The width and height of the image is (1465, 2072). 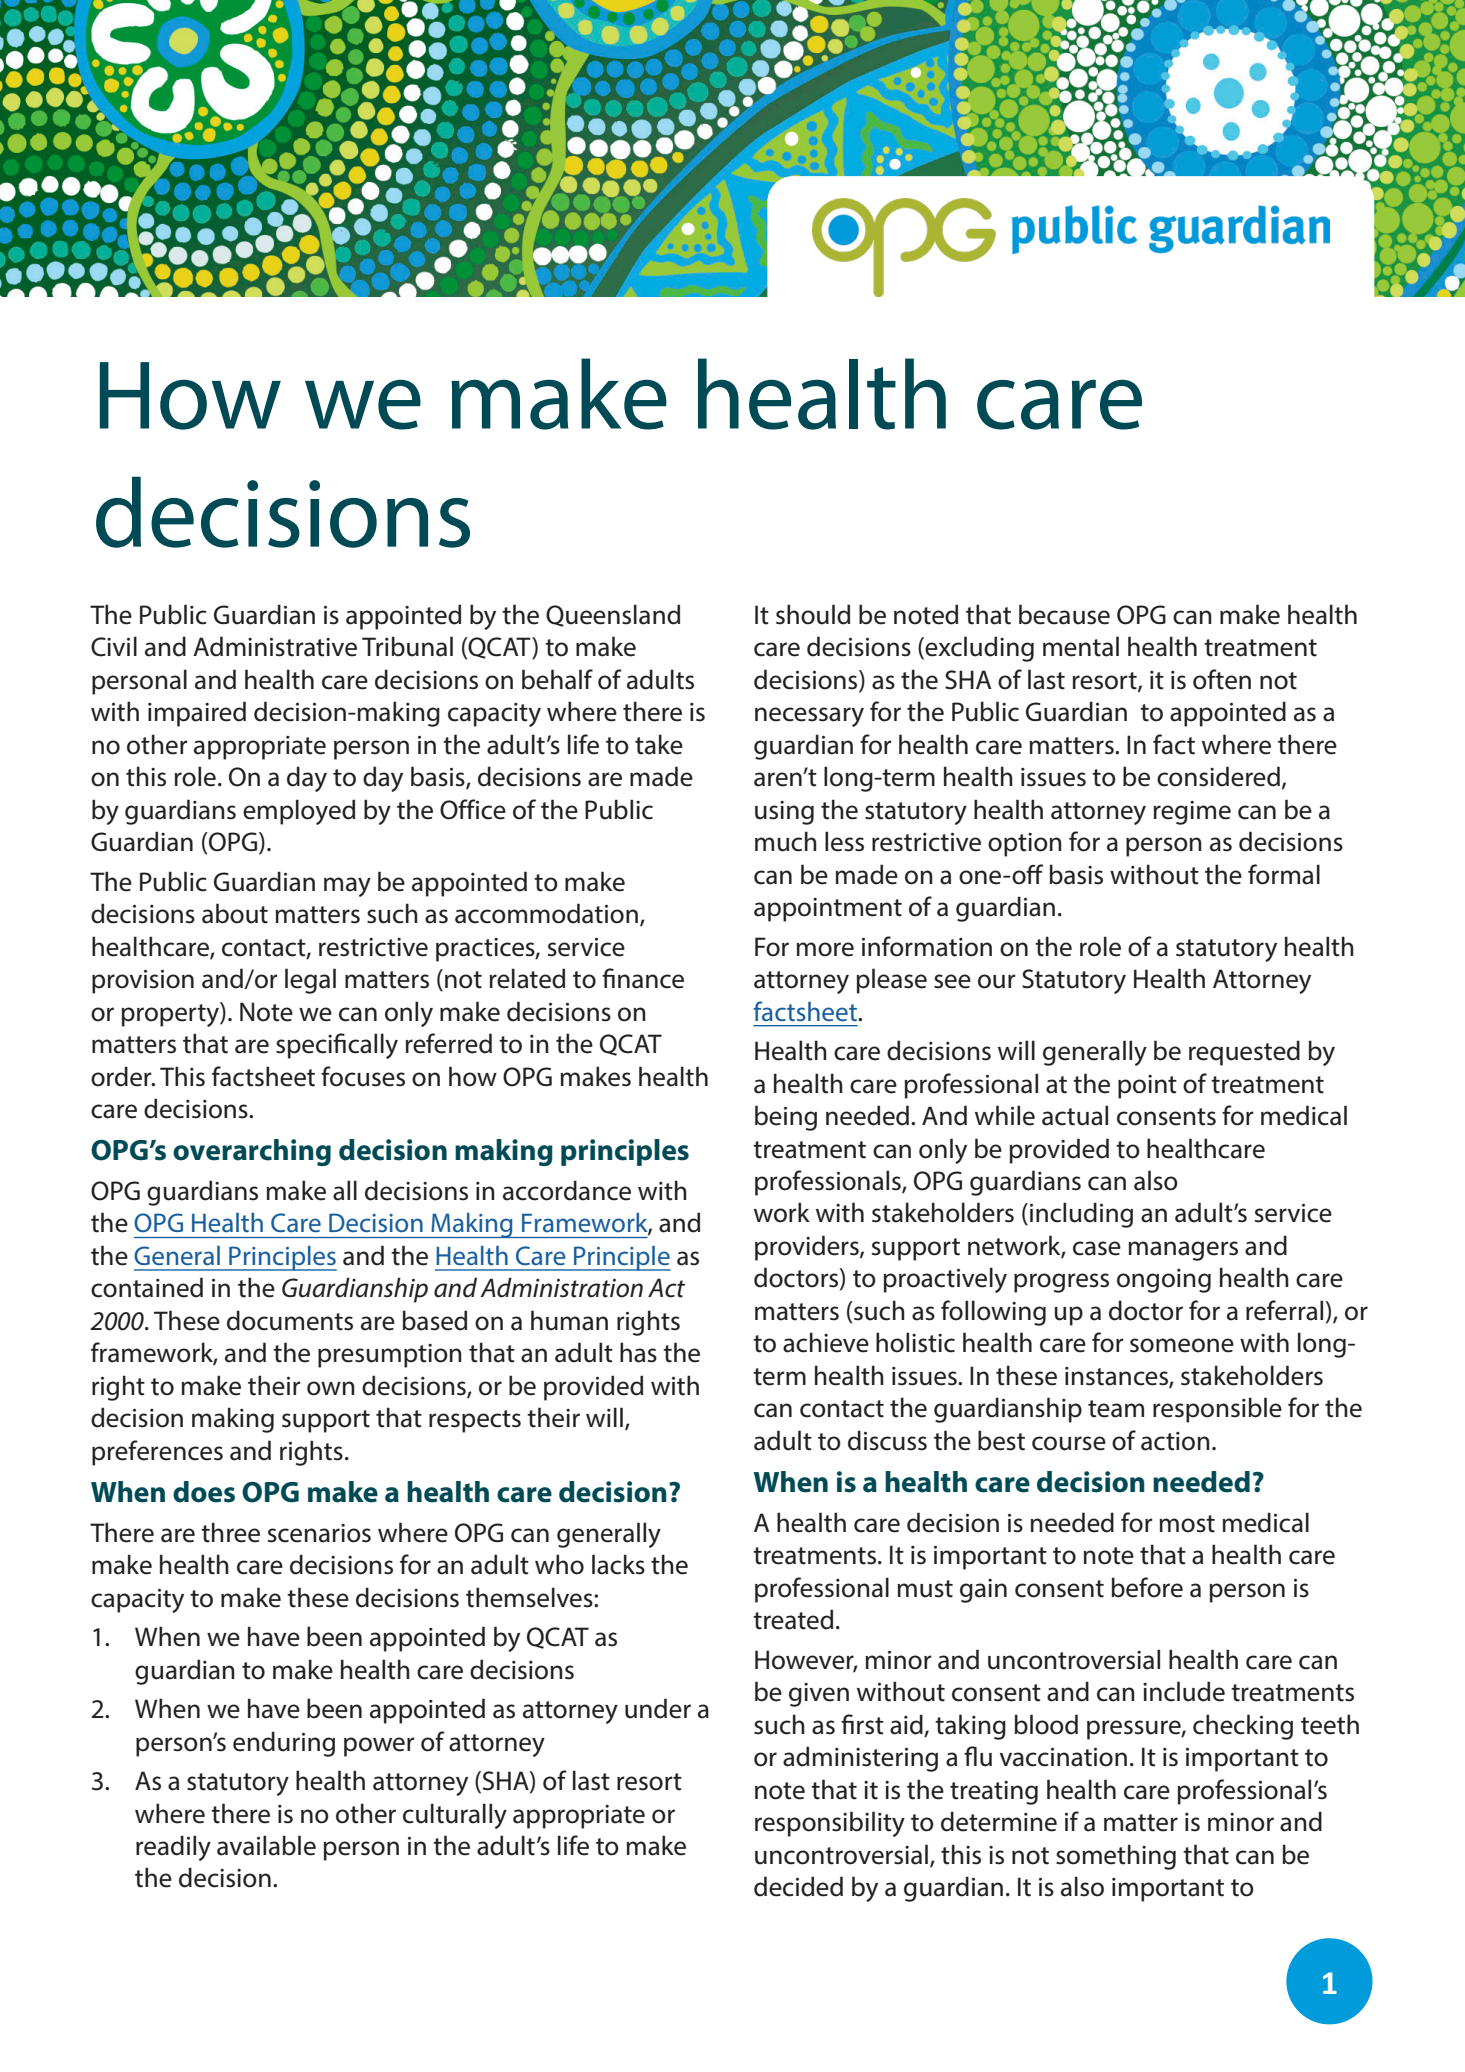 What do you see at coordinates (204, 1492) in the image?
I see `does` at bounding box center [204, 1492].
